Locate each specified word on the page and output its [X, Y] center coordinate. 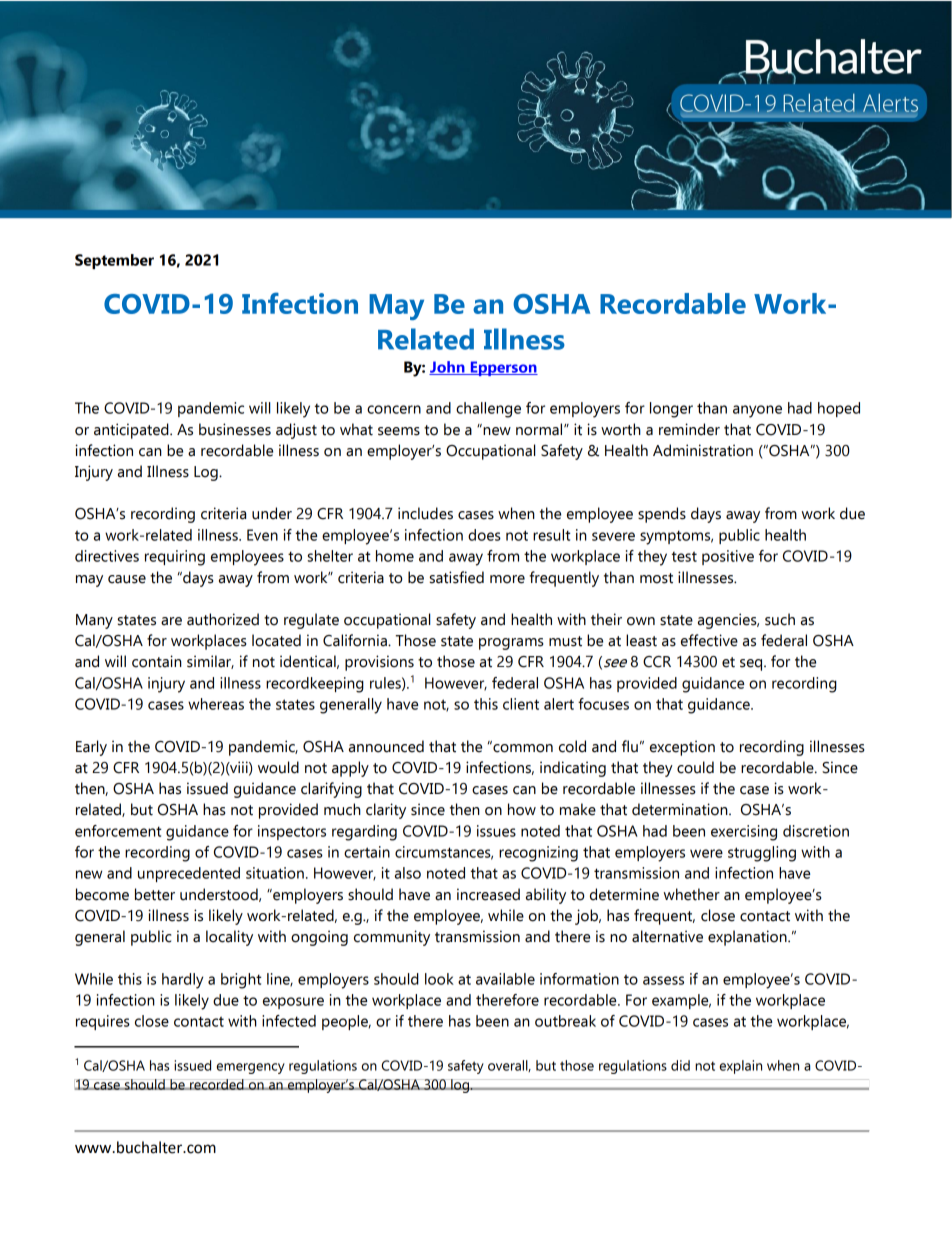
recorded [217, 1084]
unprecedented [189, 874]
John [448, 368]
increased [488, 894]
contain [157, 661]
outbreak [565, 1021]
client [521, 704]
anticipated [132, 431]
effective [709, 640]
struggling [762, 854]
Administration [703, 450]
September [114, 261]
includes [425, 513]
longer [671, 410]
